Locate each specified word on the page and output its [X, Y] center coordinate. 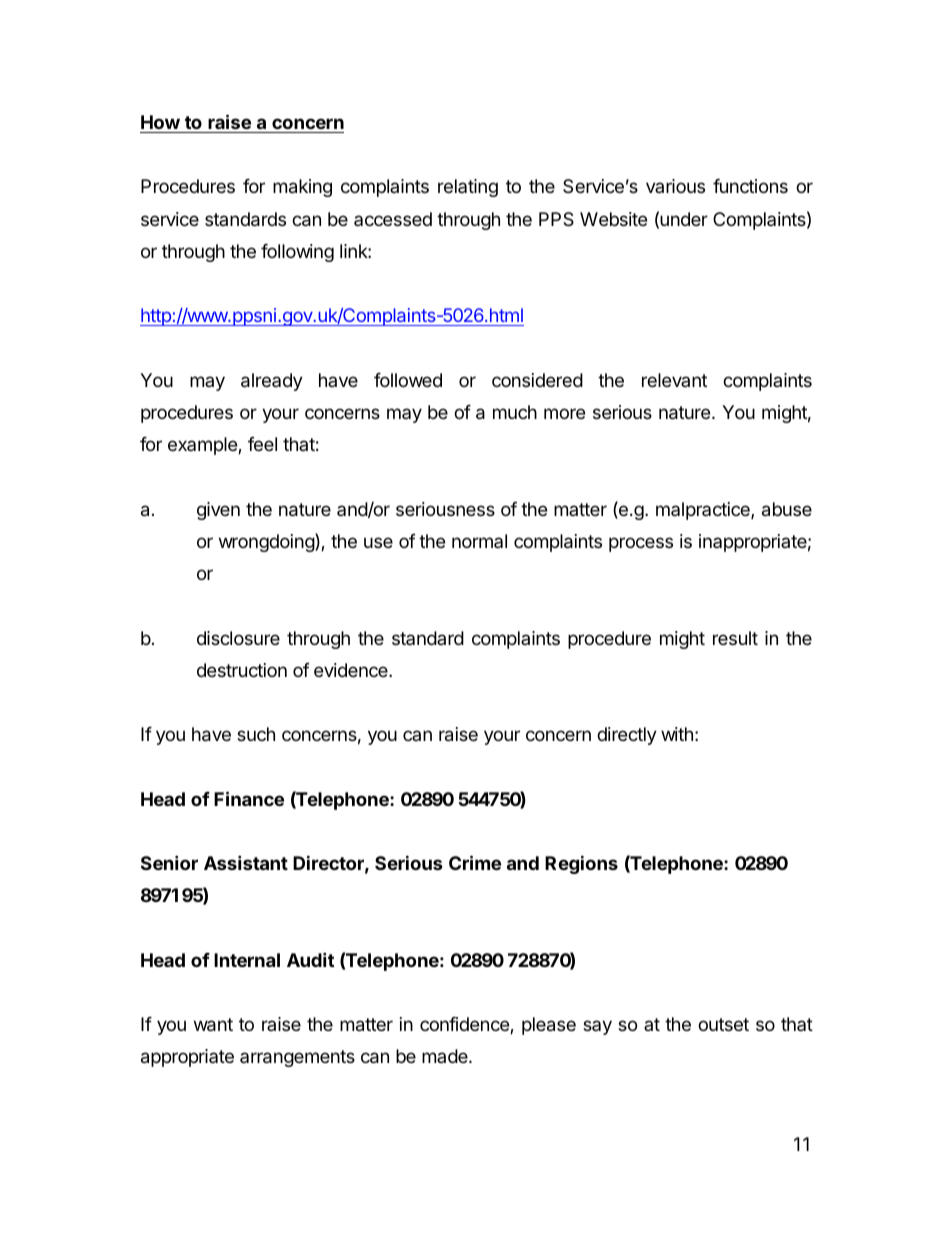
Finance [249, 798]
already [272, 382]
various [675, 186]
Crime [475, 862]
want [213, 1025]
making [302, 188]
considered [537, 380]
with [677, 734]
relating [468, 188]
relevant [674, 380]
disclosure [238, 638]
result [735, 638]
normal [479, 541]
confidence [465, 1025]
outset [723, 1024]
